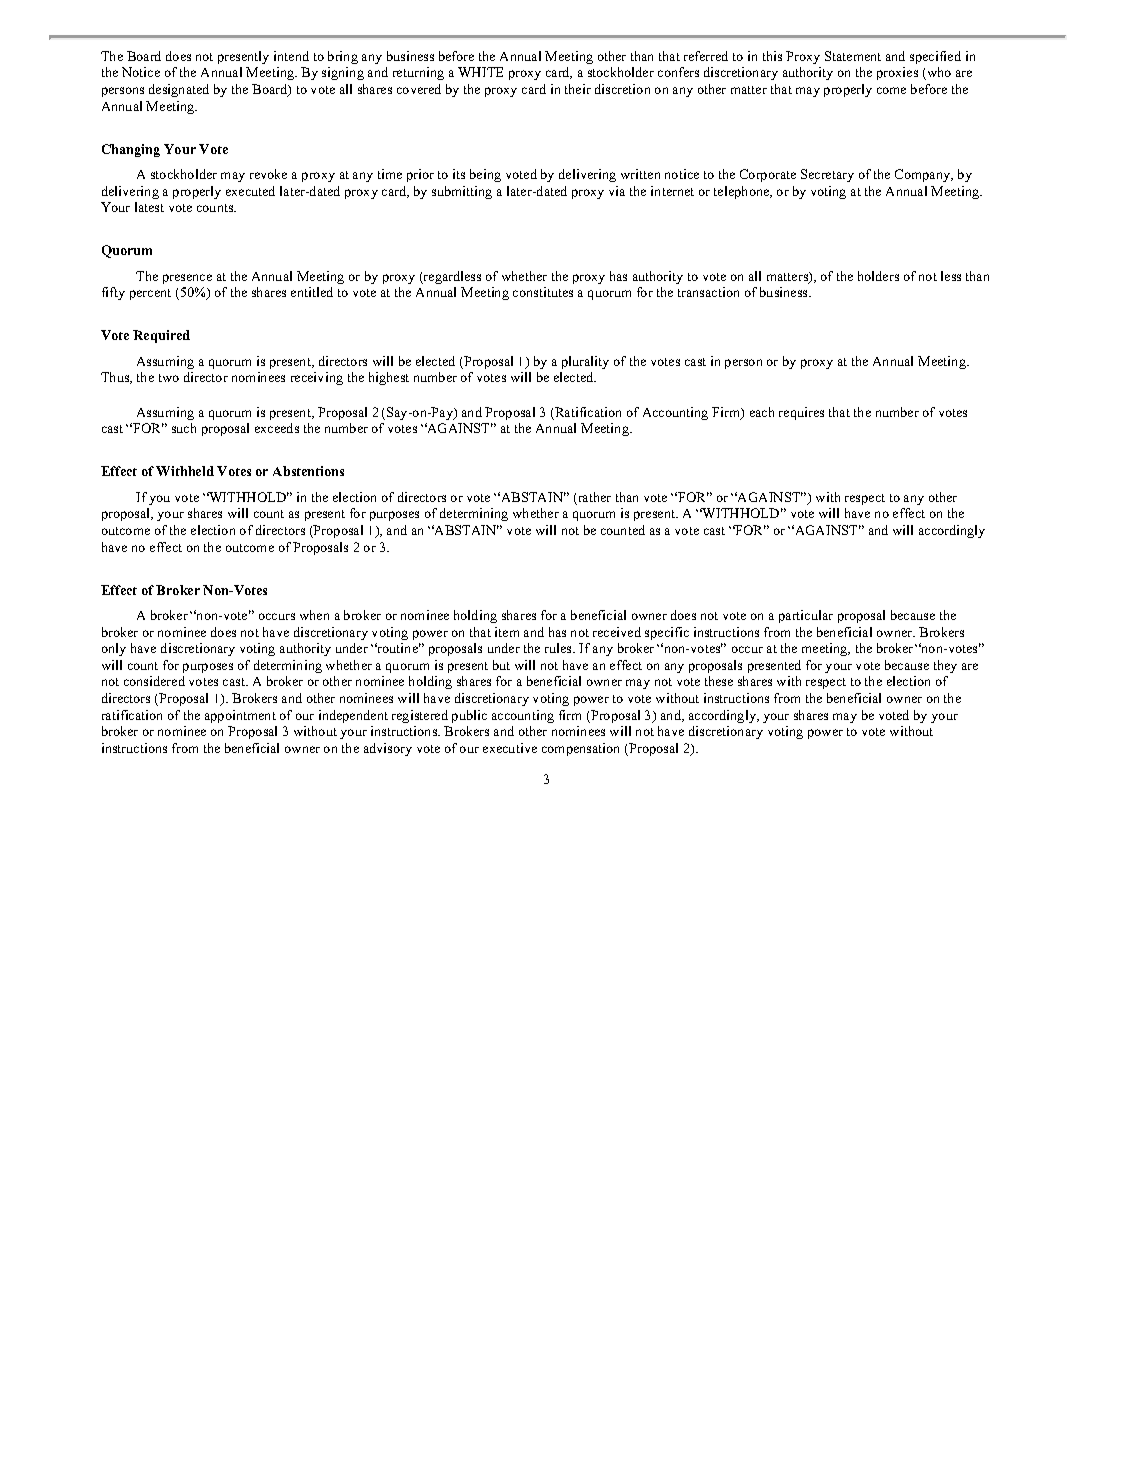  I want to click on plurality, so click(585, 362).
